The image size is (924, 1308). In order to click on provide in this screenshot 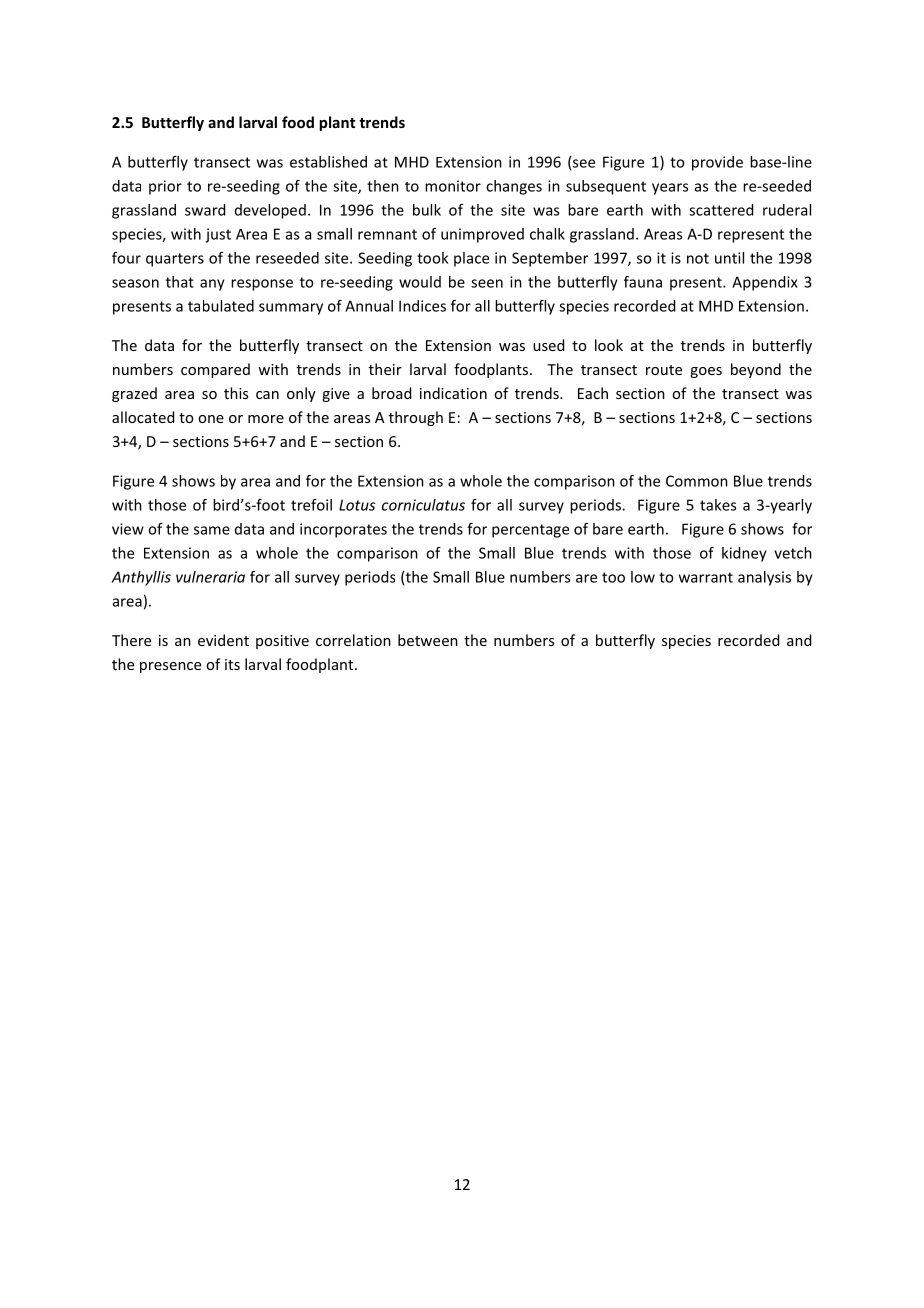, I will do `click(717, 163)`.
